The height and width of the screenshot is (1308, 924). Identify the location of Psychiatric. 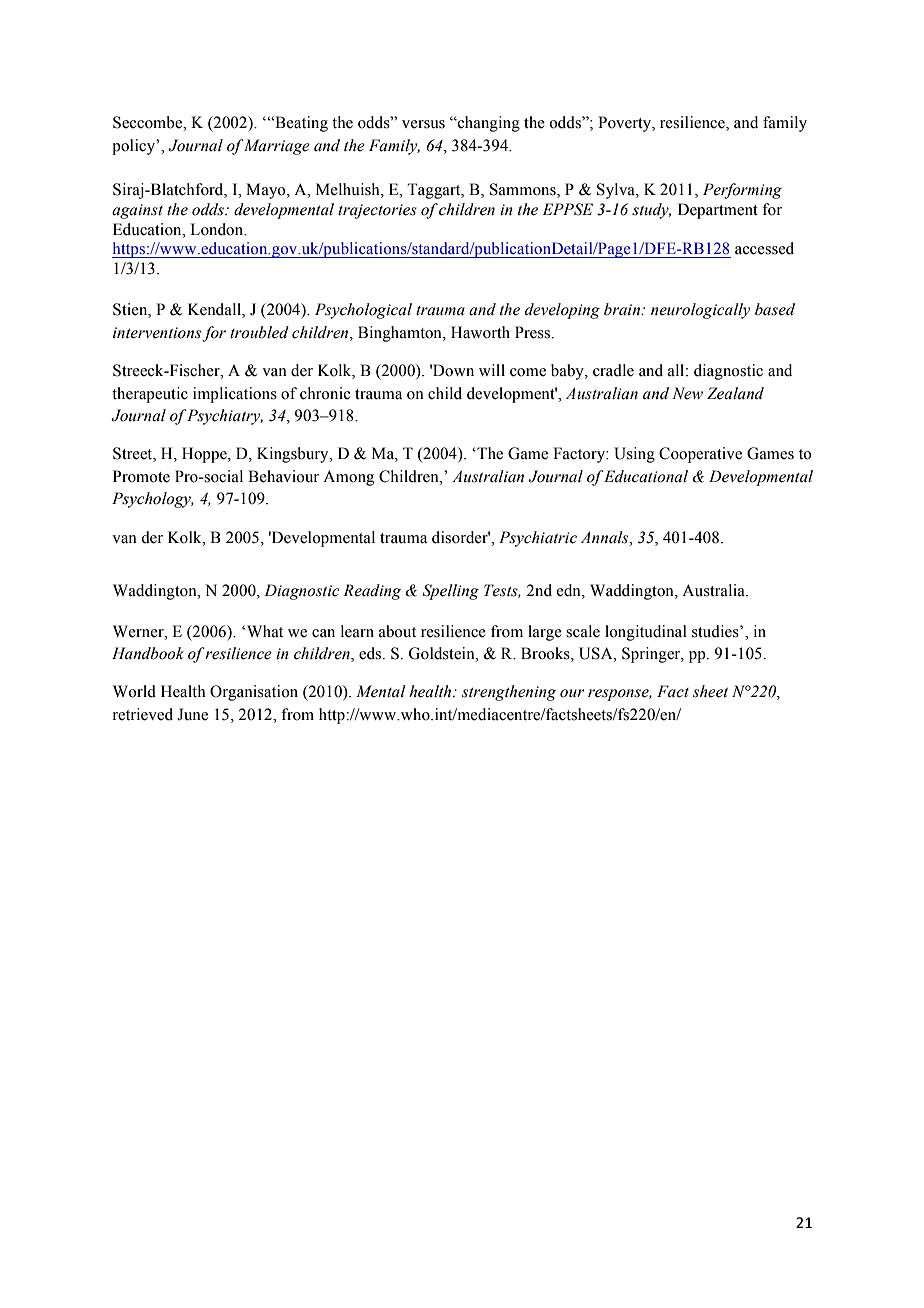
(538, 539).
